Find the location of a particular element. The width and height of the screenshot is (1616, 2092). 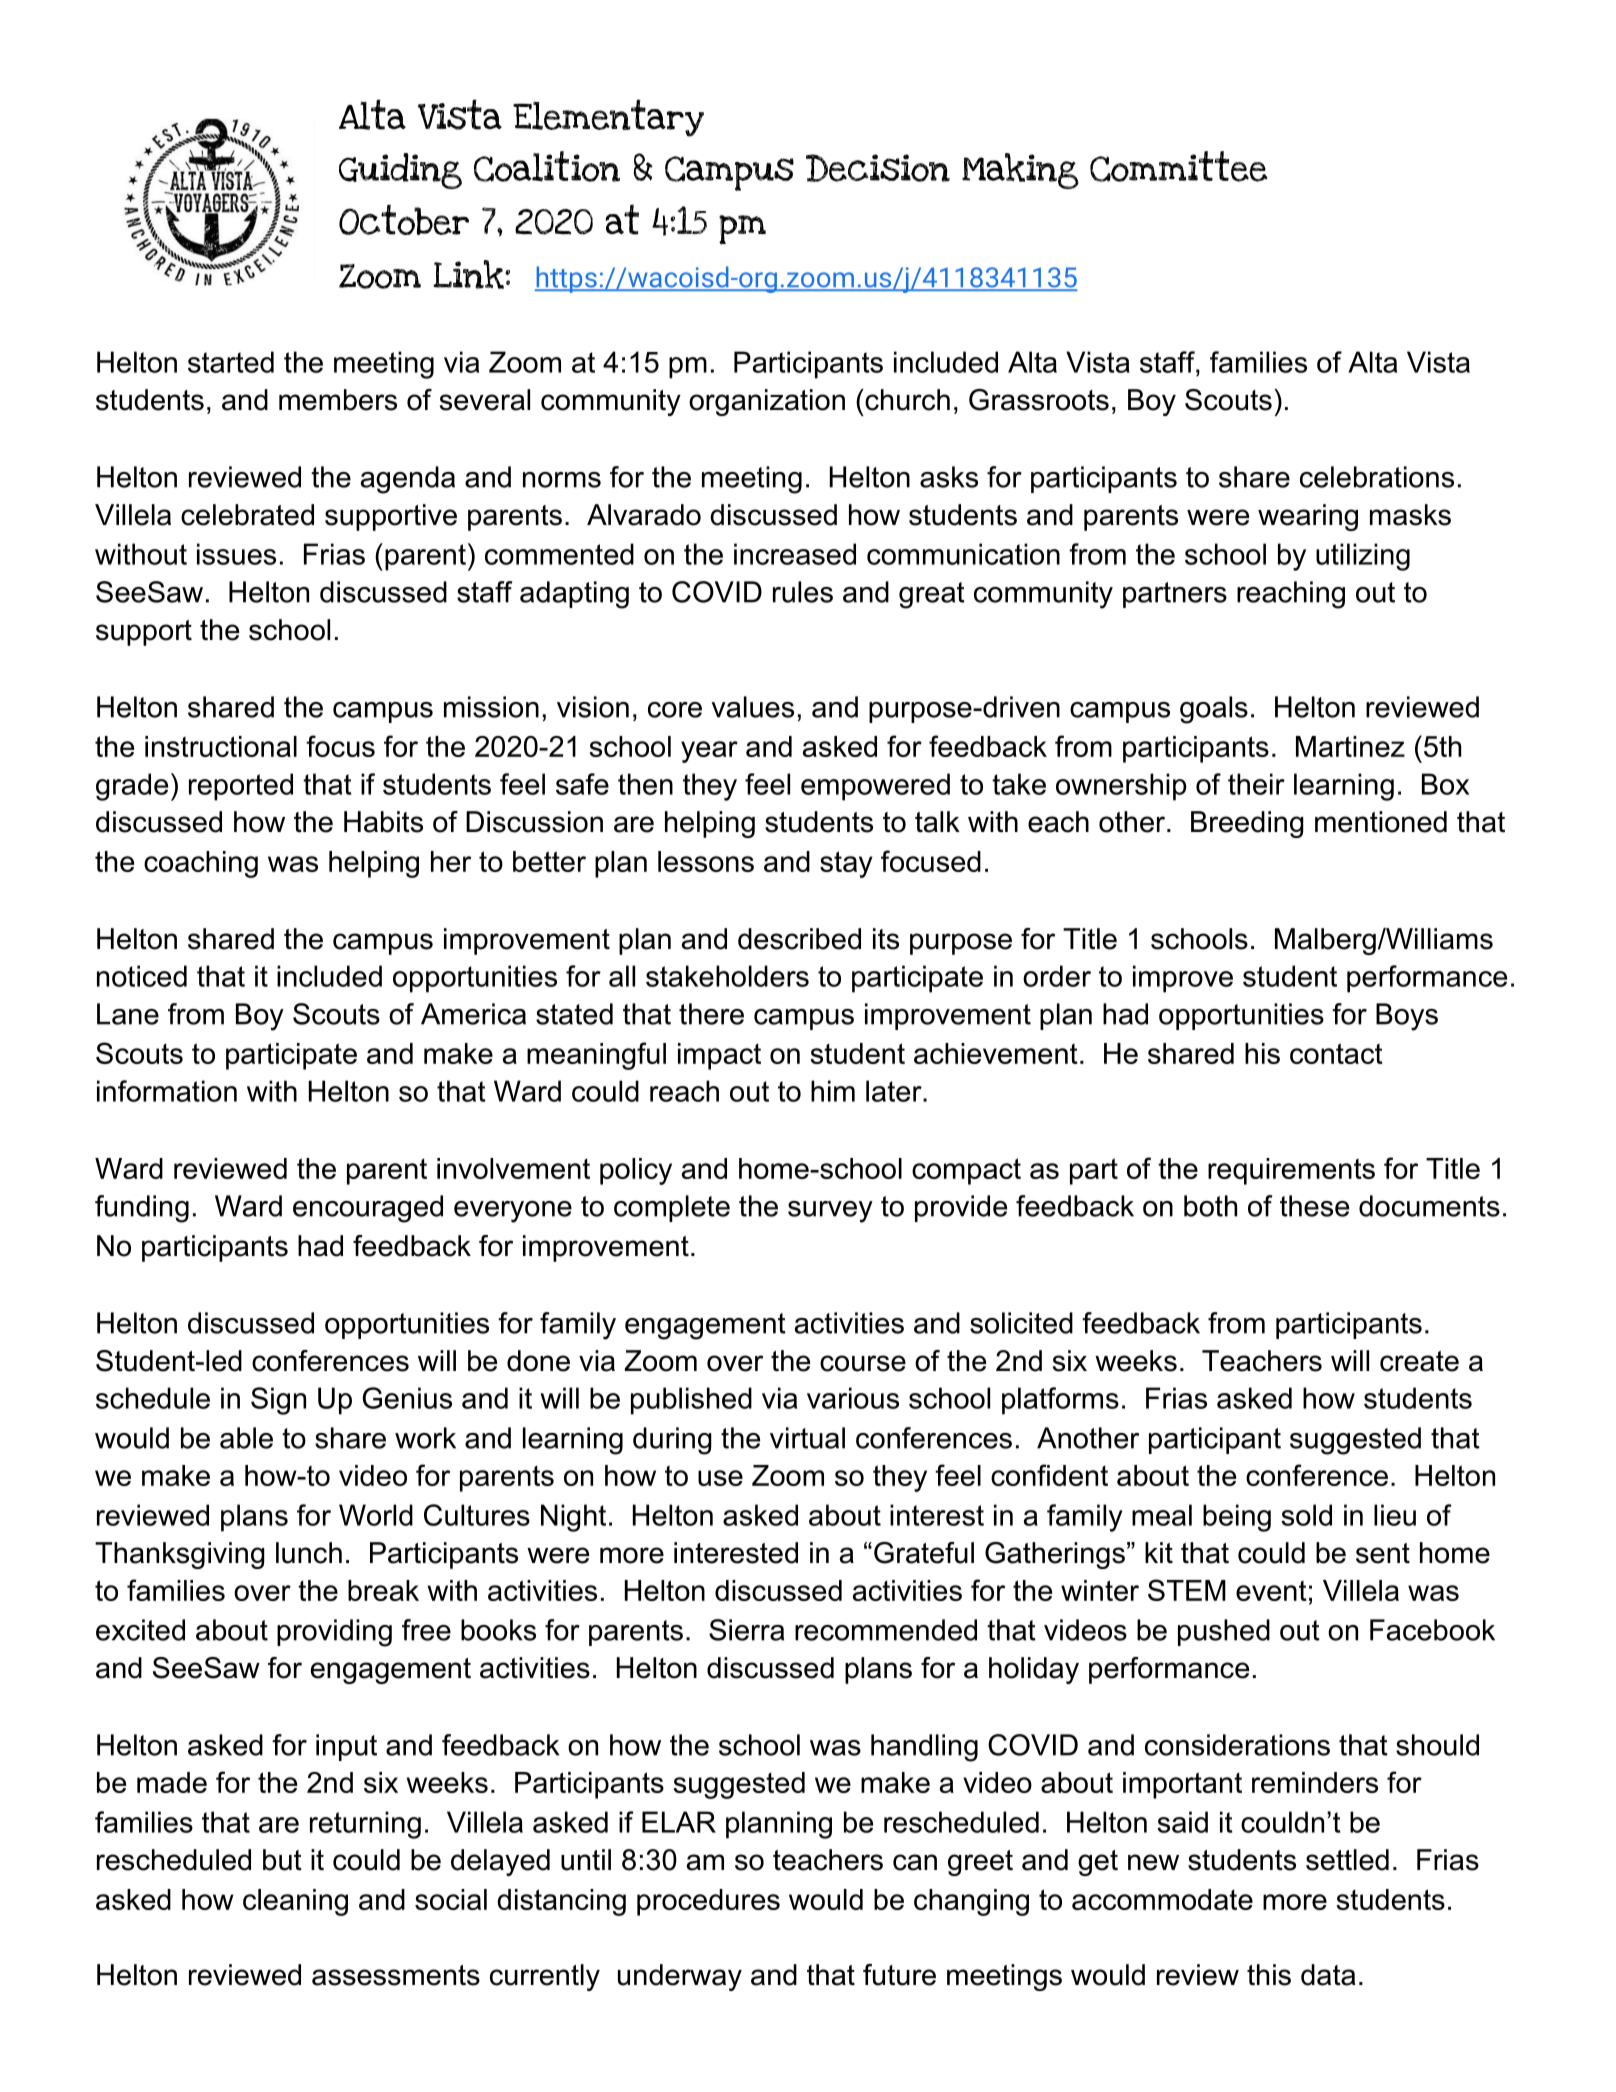

procedures is located at coordinates (708, 1902).
